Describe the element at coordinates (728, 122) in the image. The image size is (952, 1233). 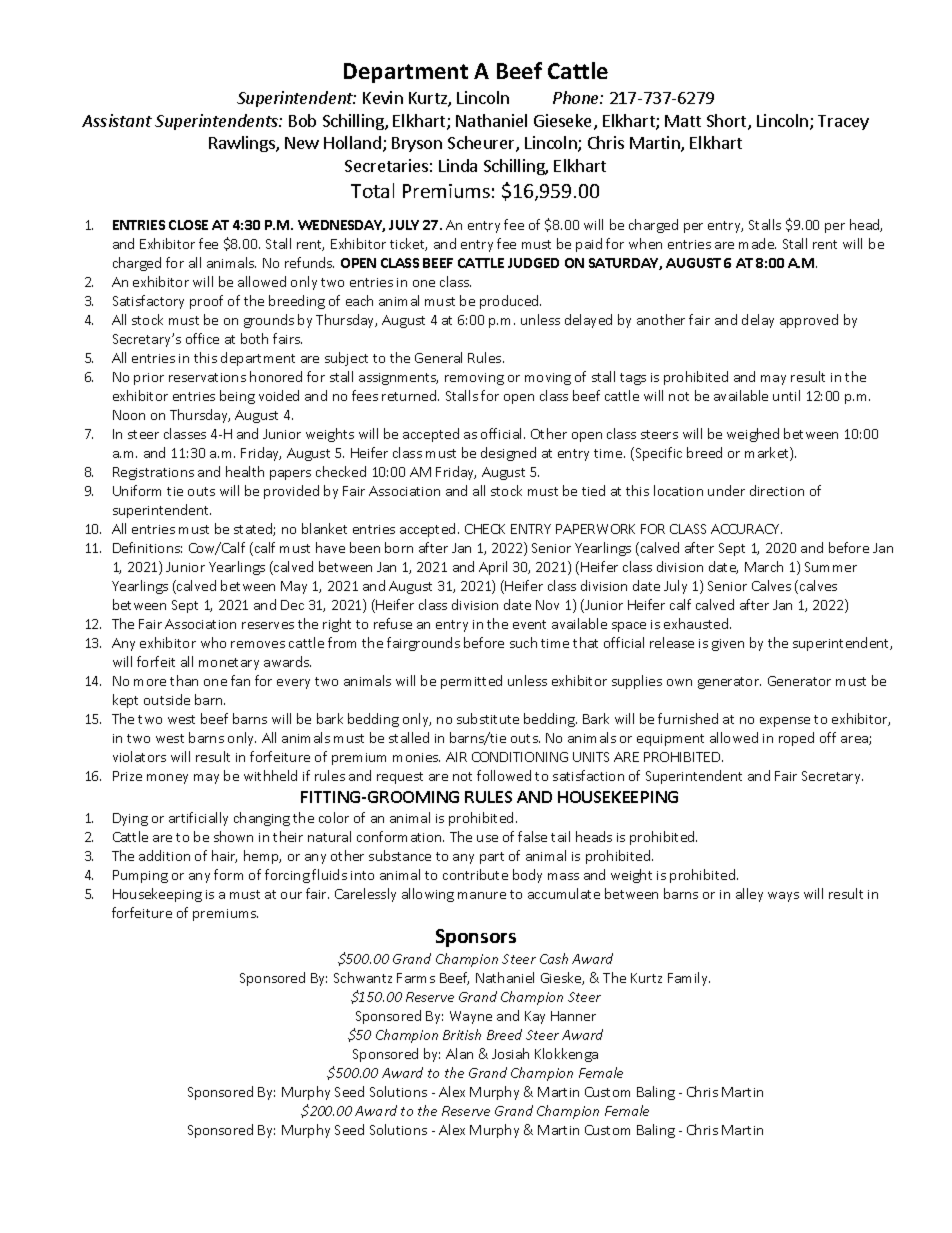
I see `Short` at that location.
